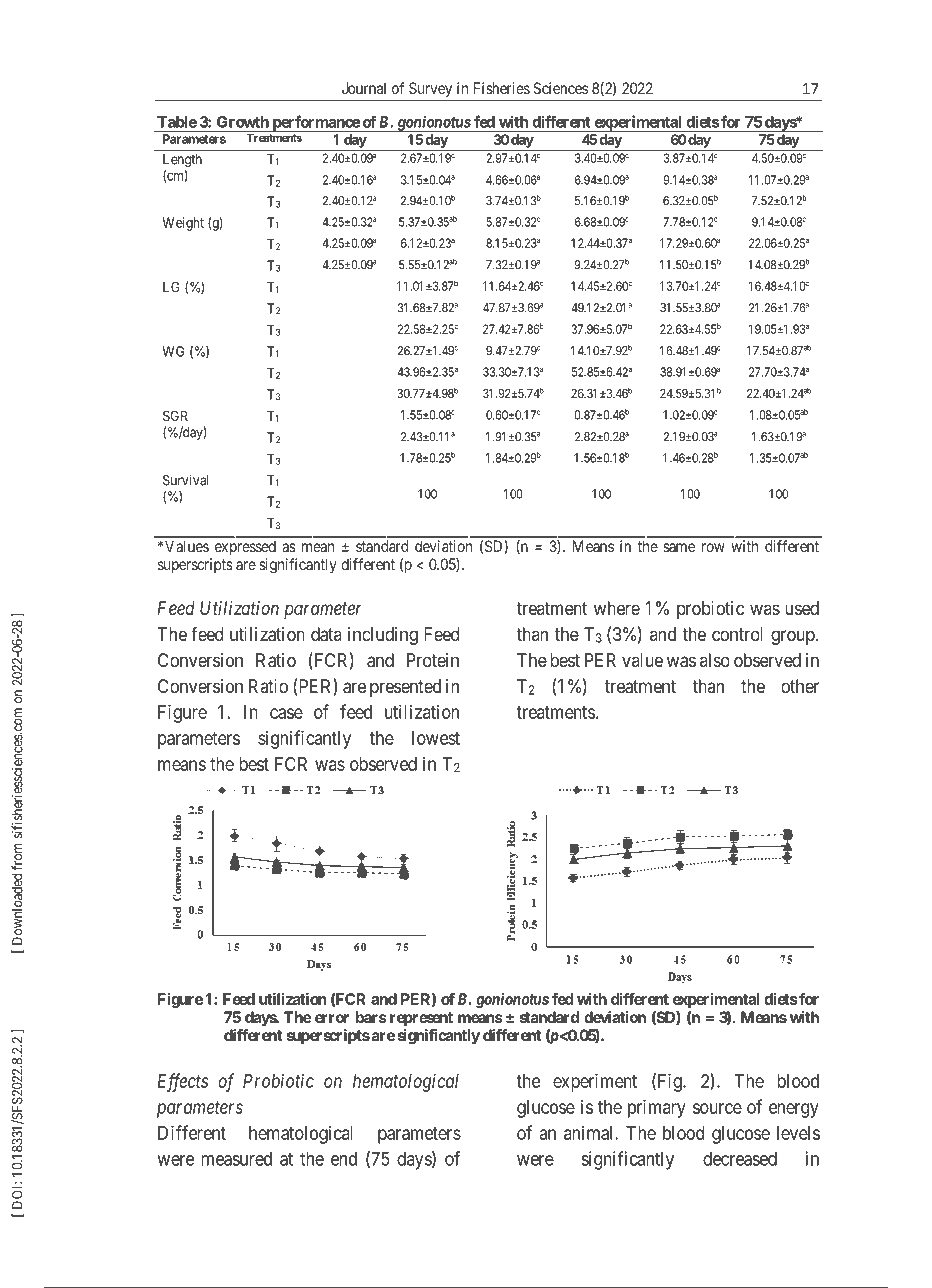 This screenshot has height=1288, width=932. What do you see at coordinates (185, 480) in the screenshot?
I see `Survival` at bounding box center [185, 480].
